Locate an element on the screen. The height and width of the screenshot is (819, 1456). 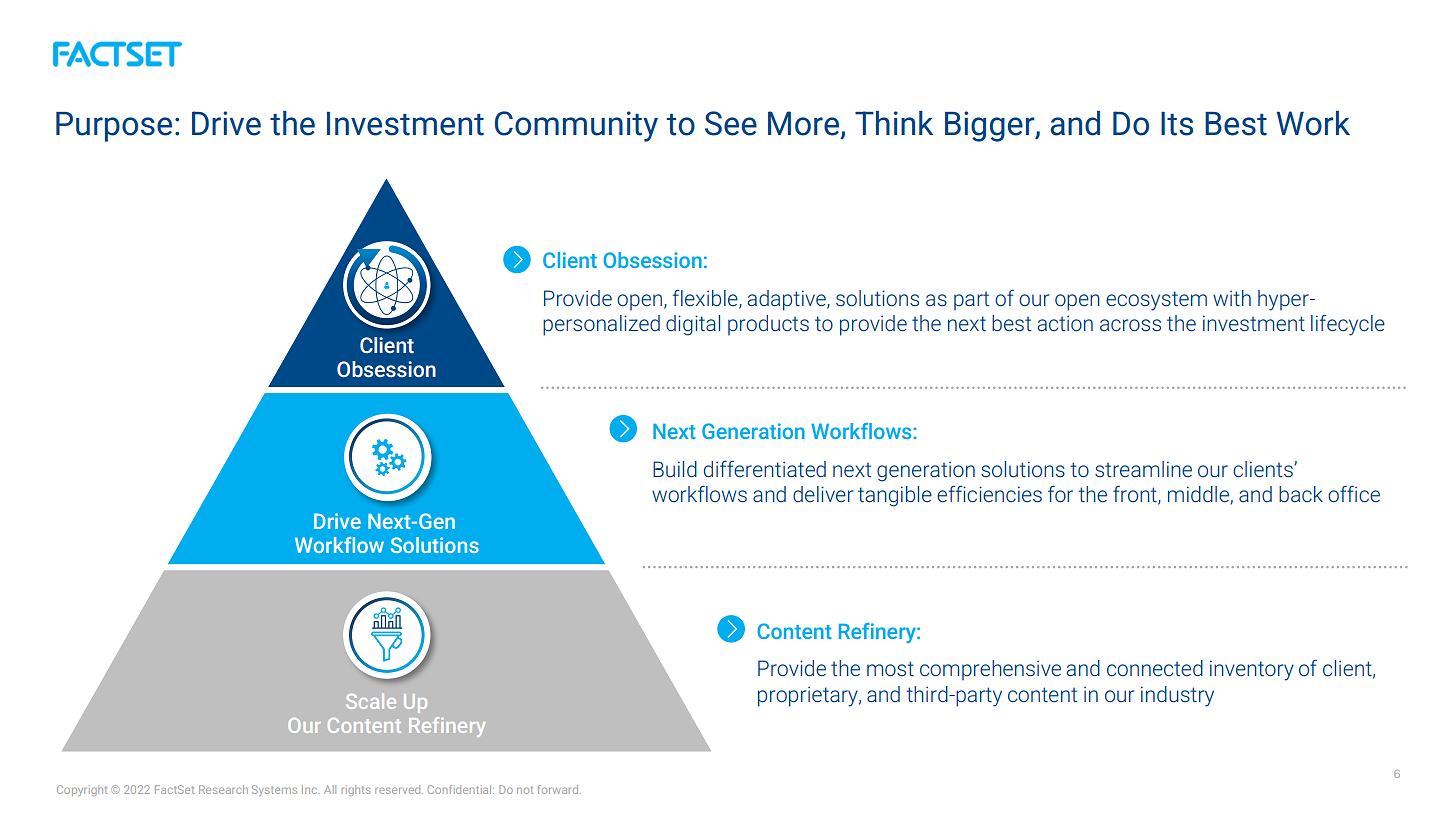
streamline is located at coordinates (1143, 469).
